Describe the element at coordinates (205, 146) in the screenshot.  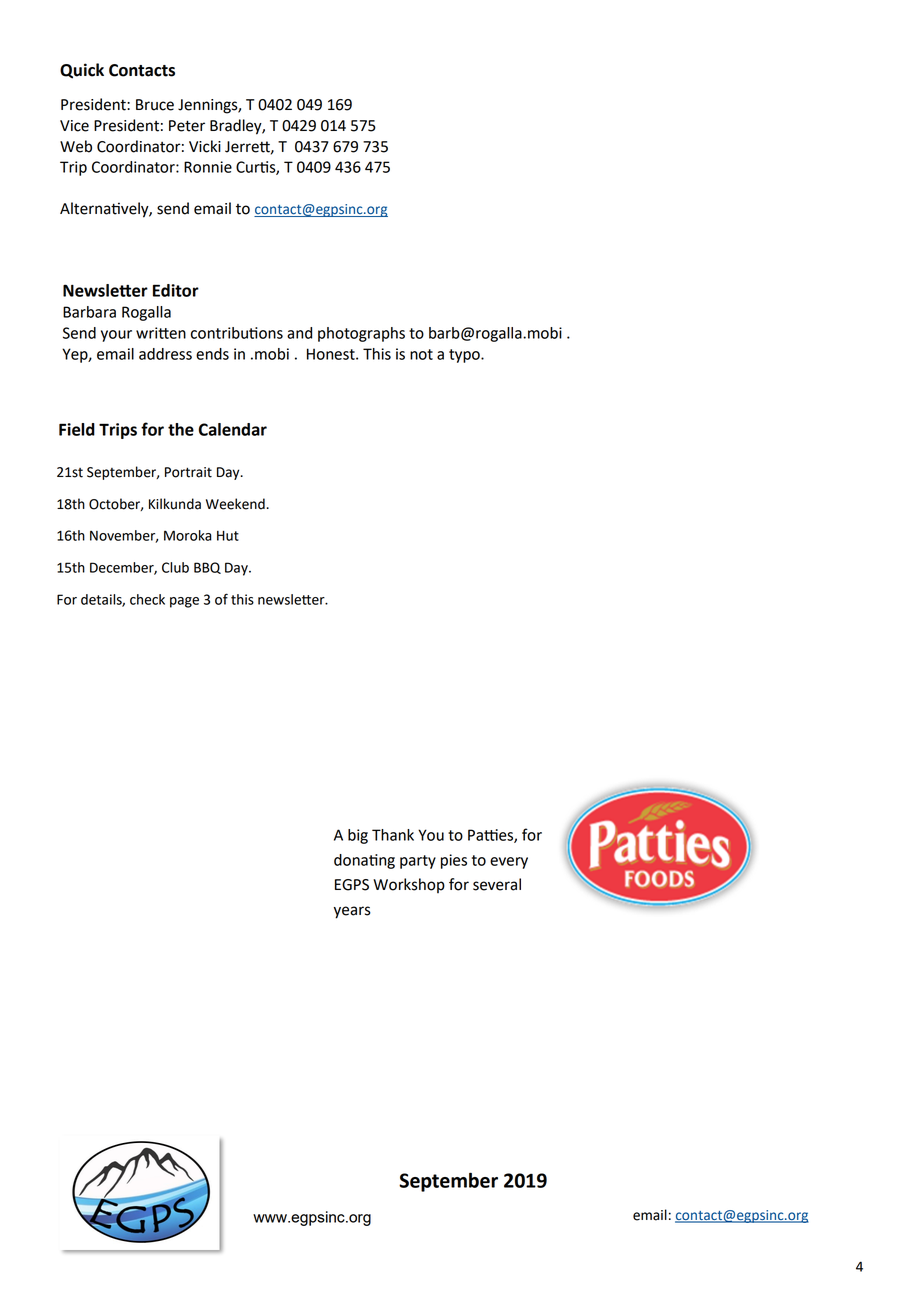
I see `Vicki` at that location.
